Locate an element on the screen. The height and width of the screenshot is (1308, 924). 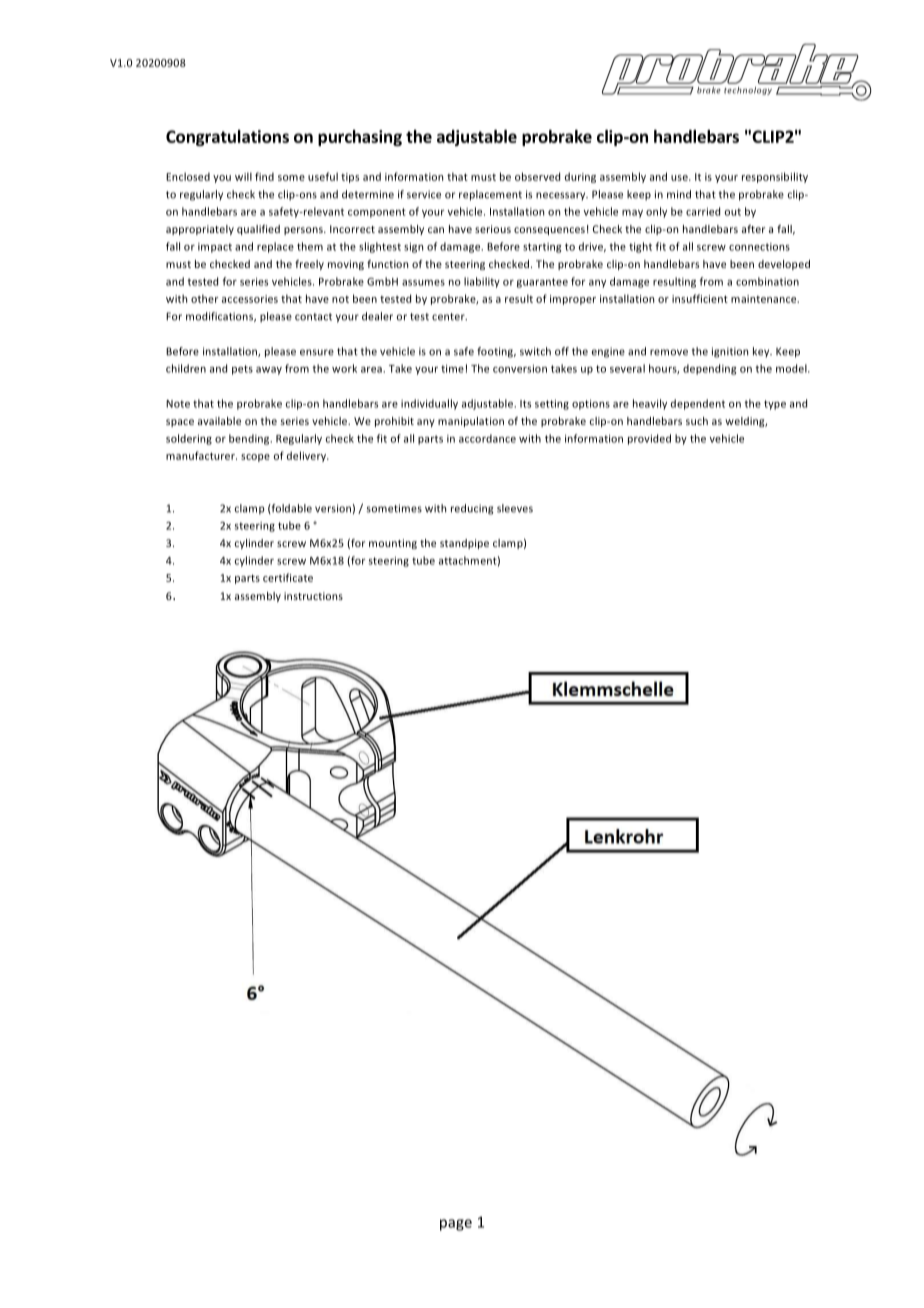
reducing is located at coordinates (472, 509).
